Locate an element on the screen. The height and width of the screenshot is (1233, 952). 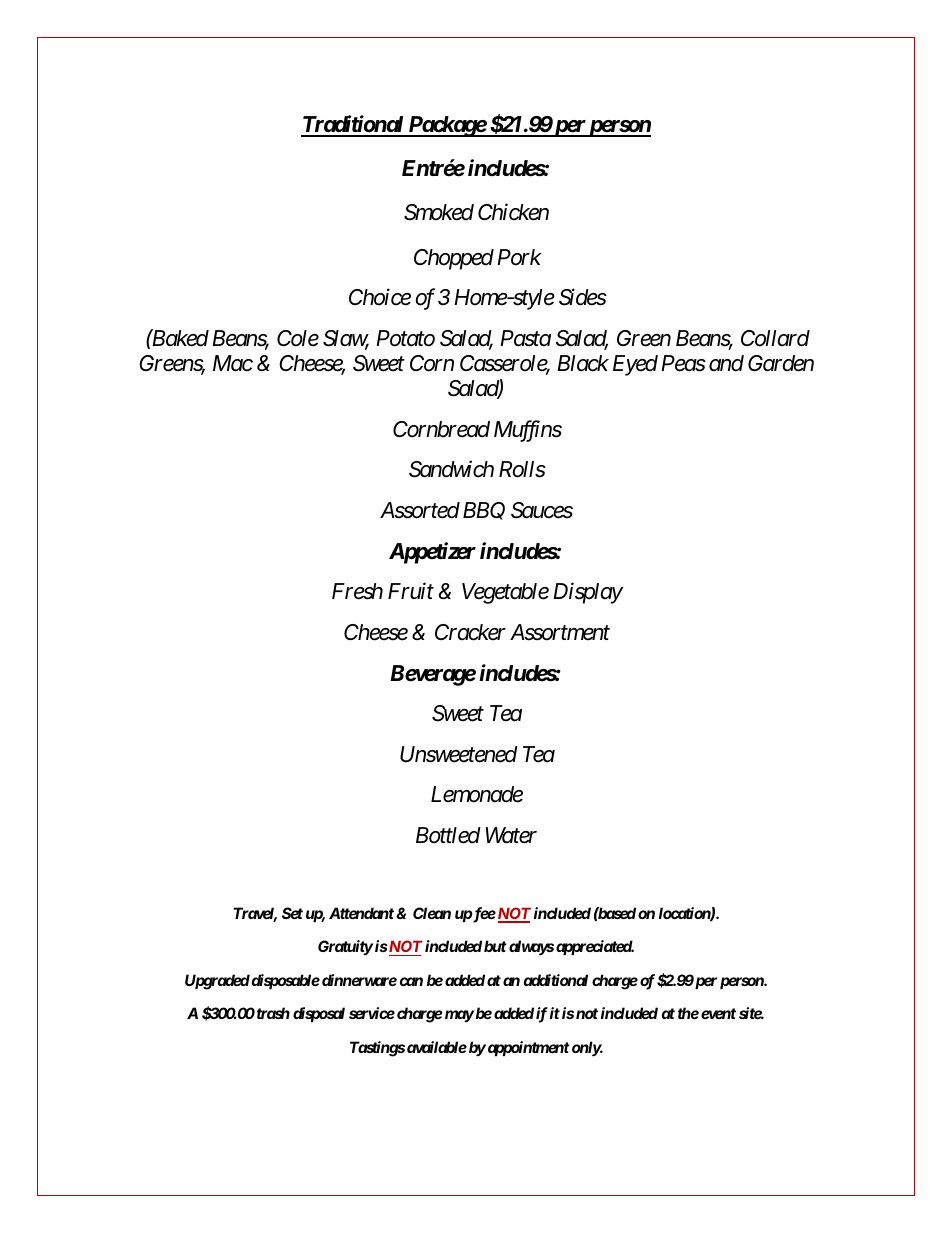
Garden is located at coordinates (781, 363).
